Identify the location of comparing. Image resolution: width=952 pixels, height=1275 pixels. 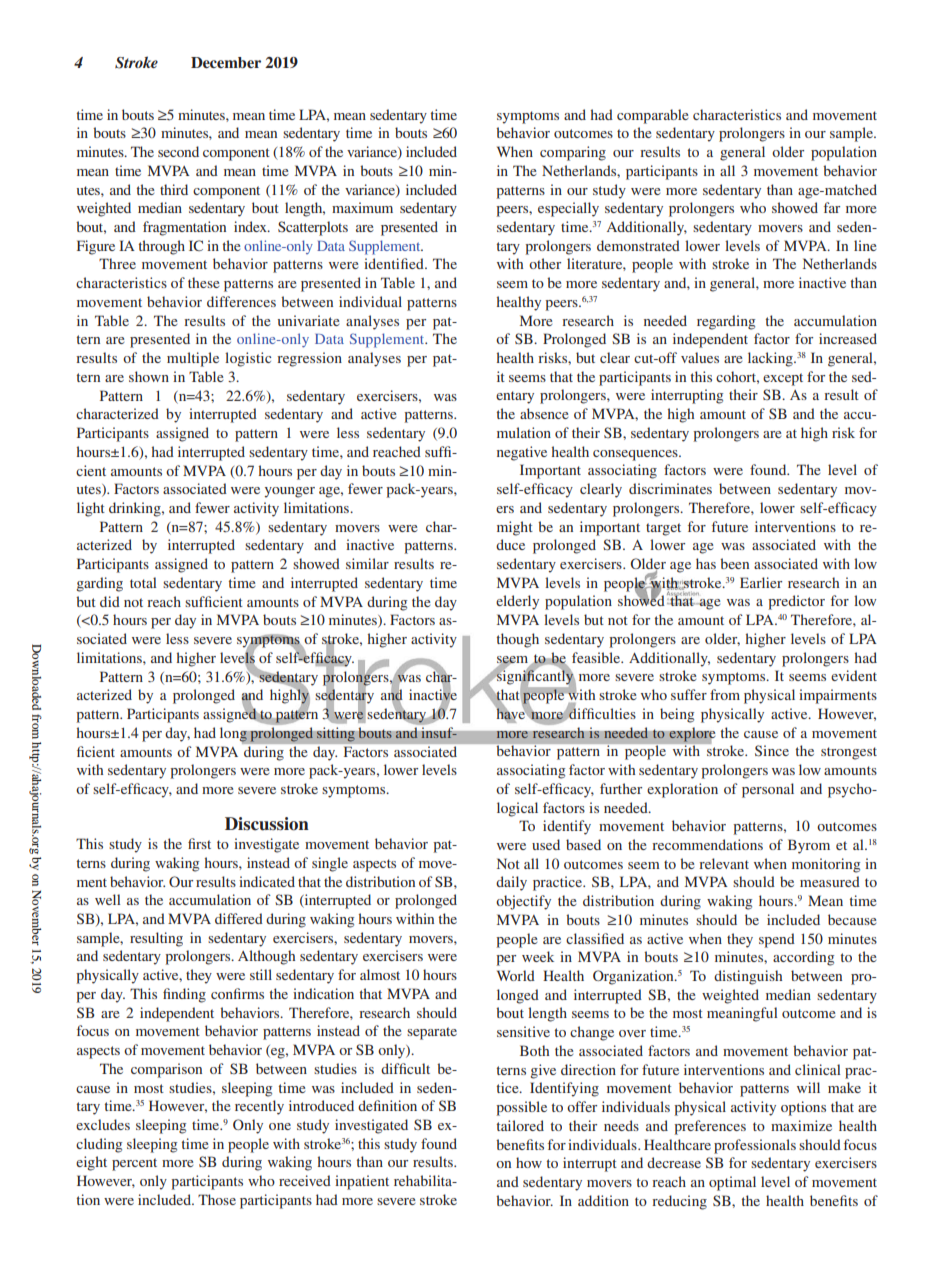
(573, 153).
